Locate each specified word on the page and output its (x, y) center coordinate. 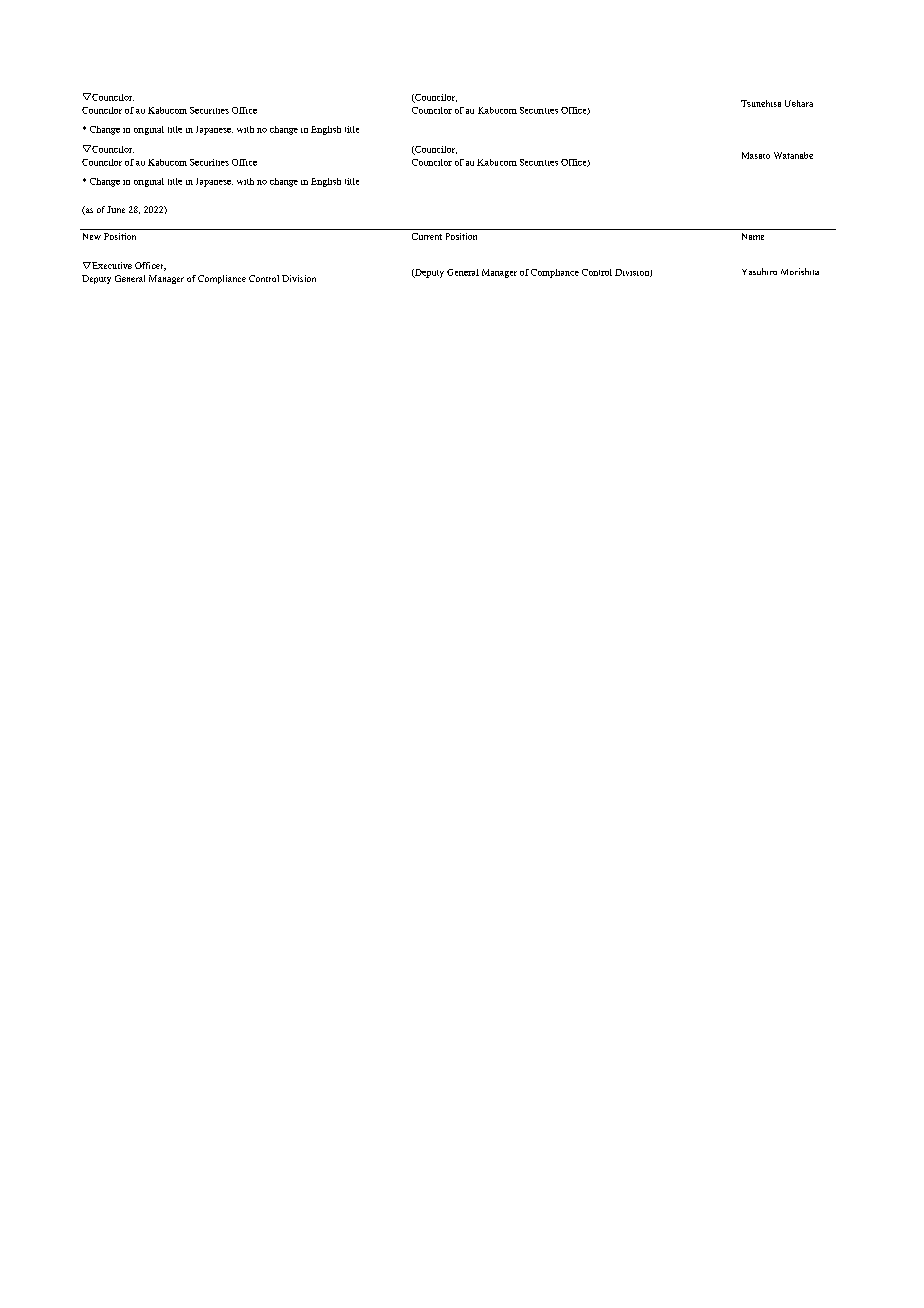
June (116, 209)
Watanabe (793, 155)
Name (753, 236)
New (92, 236)
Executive (111, 265)
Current (427, 236)
